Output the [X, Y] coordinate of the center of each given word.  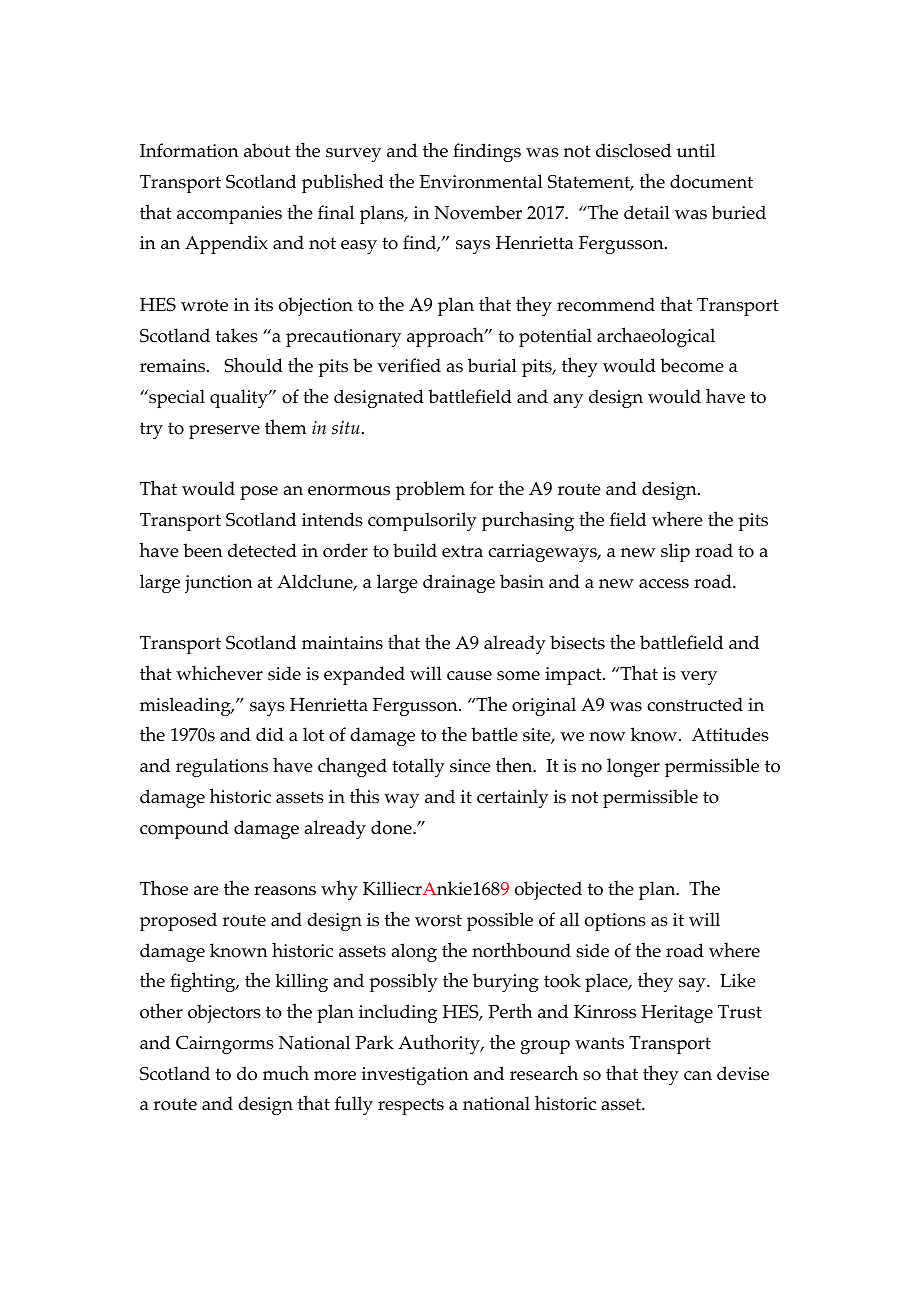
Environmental [481, 181]
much [286, 1072]
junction [219, 584]
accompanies [229, 215]
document [711, 181]
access [664, 584]
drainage [459, 583]
